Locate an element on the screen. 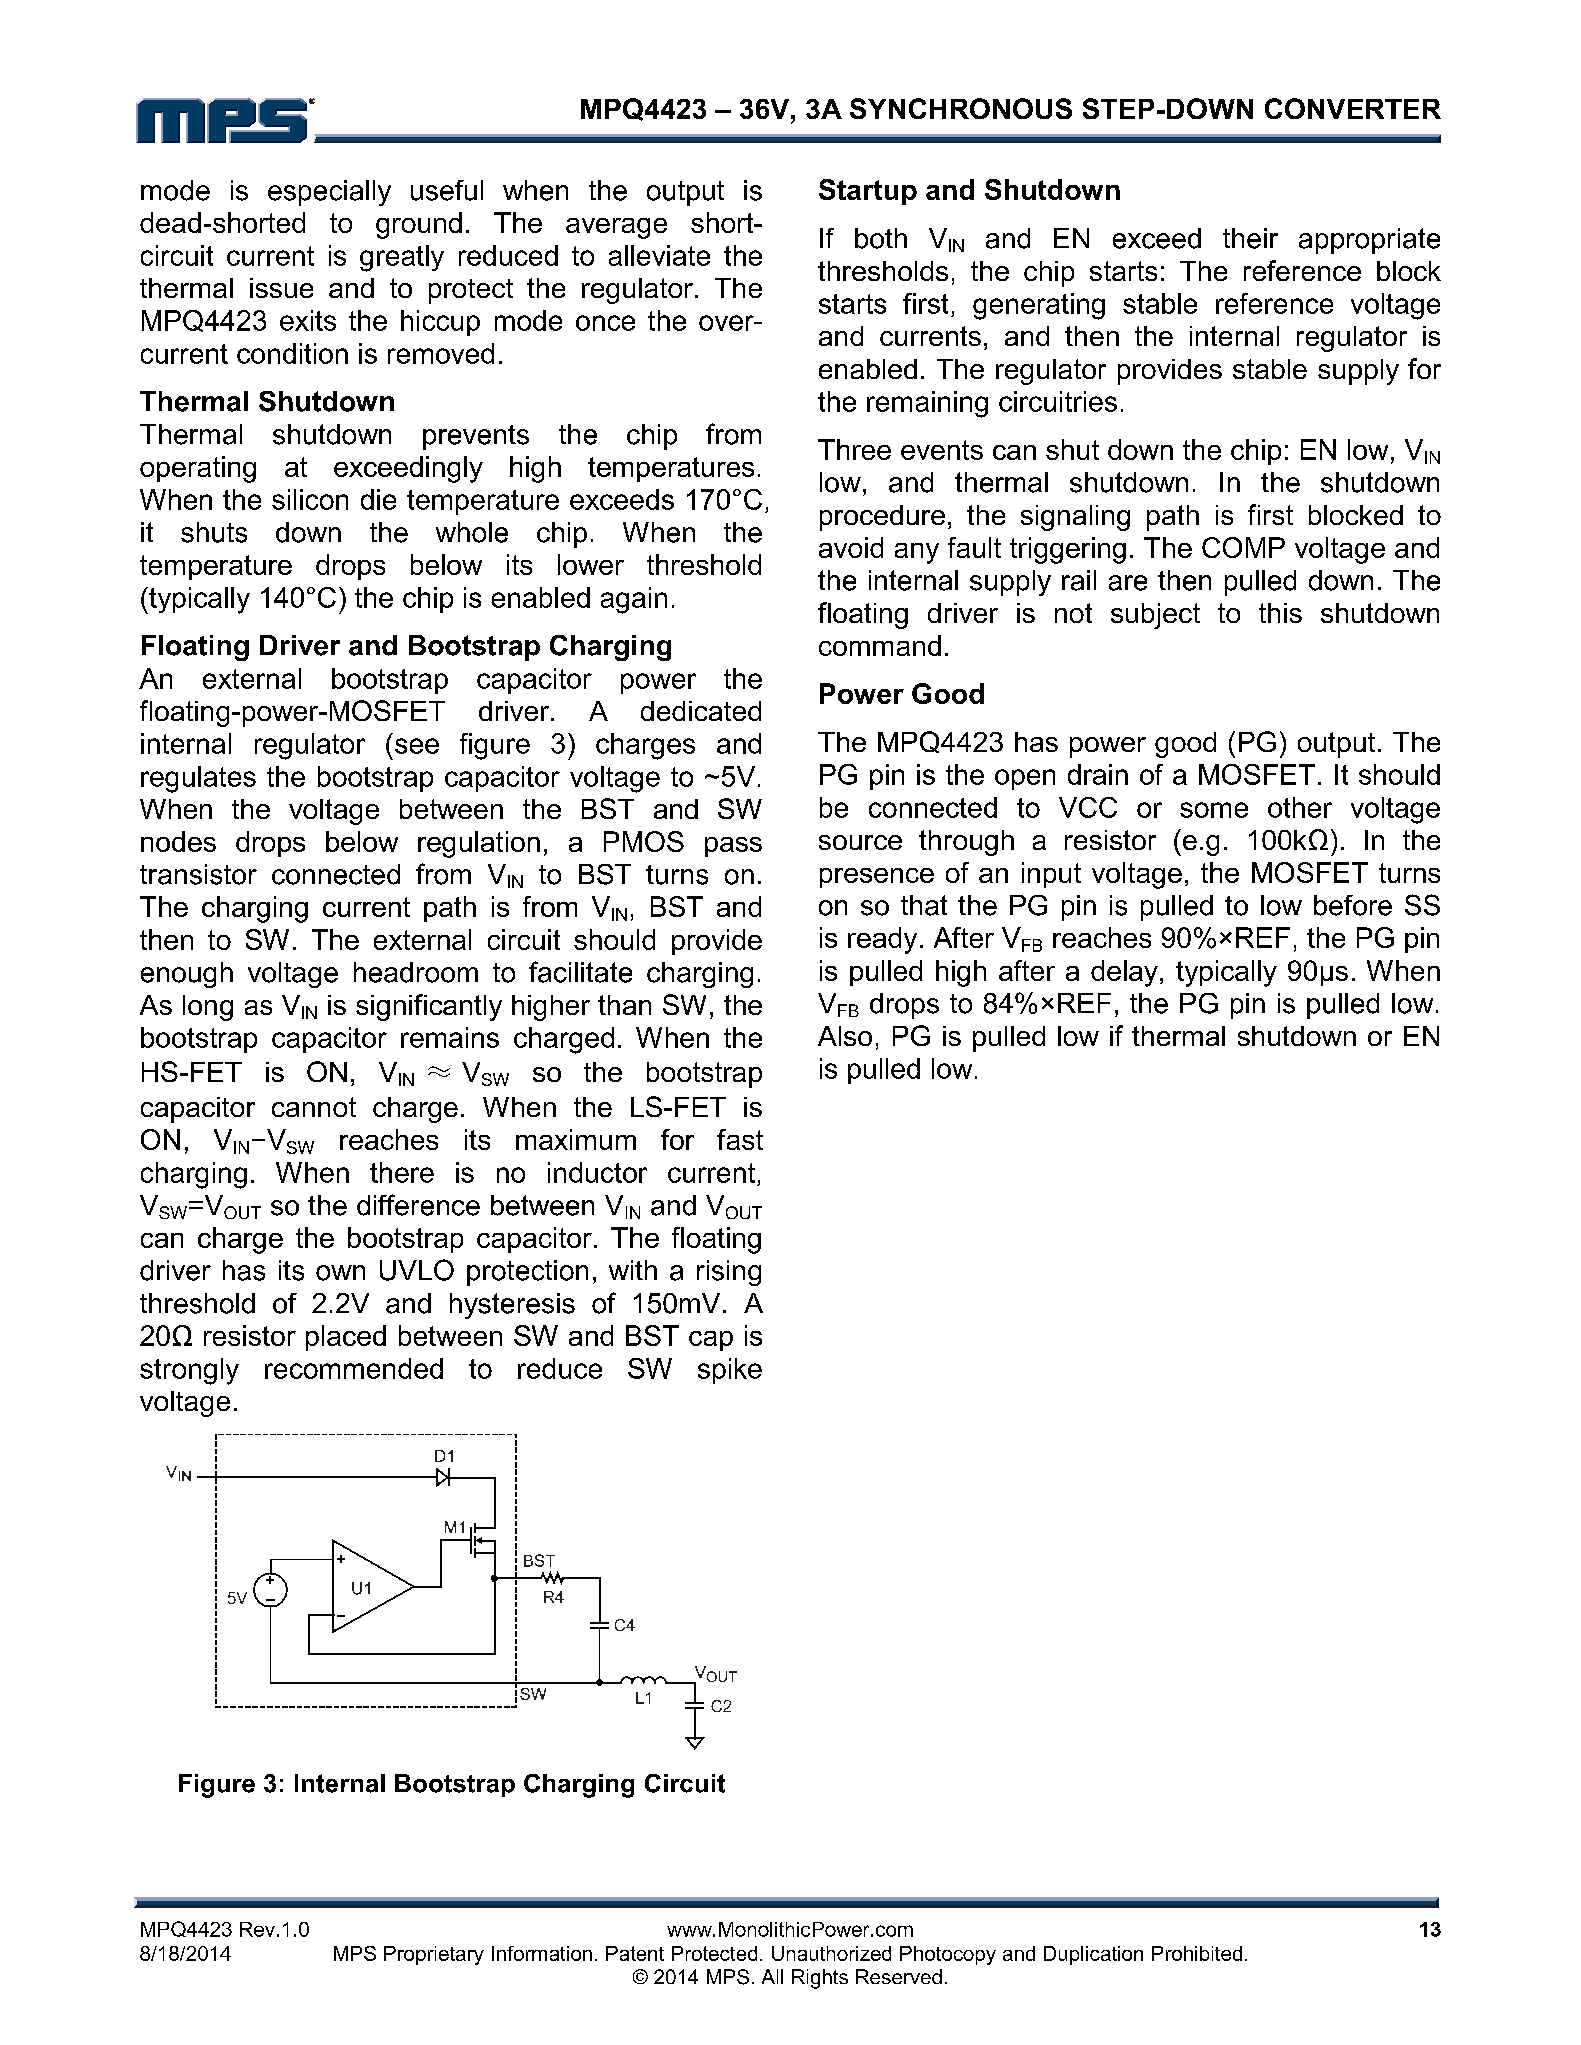  their is located at coordinates (1250, 238).
